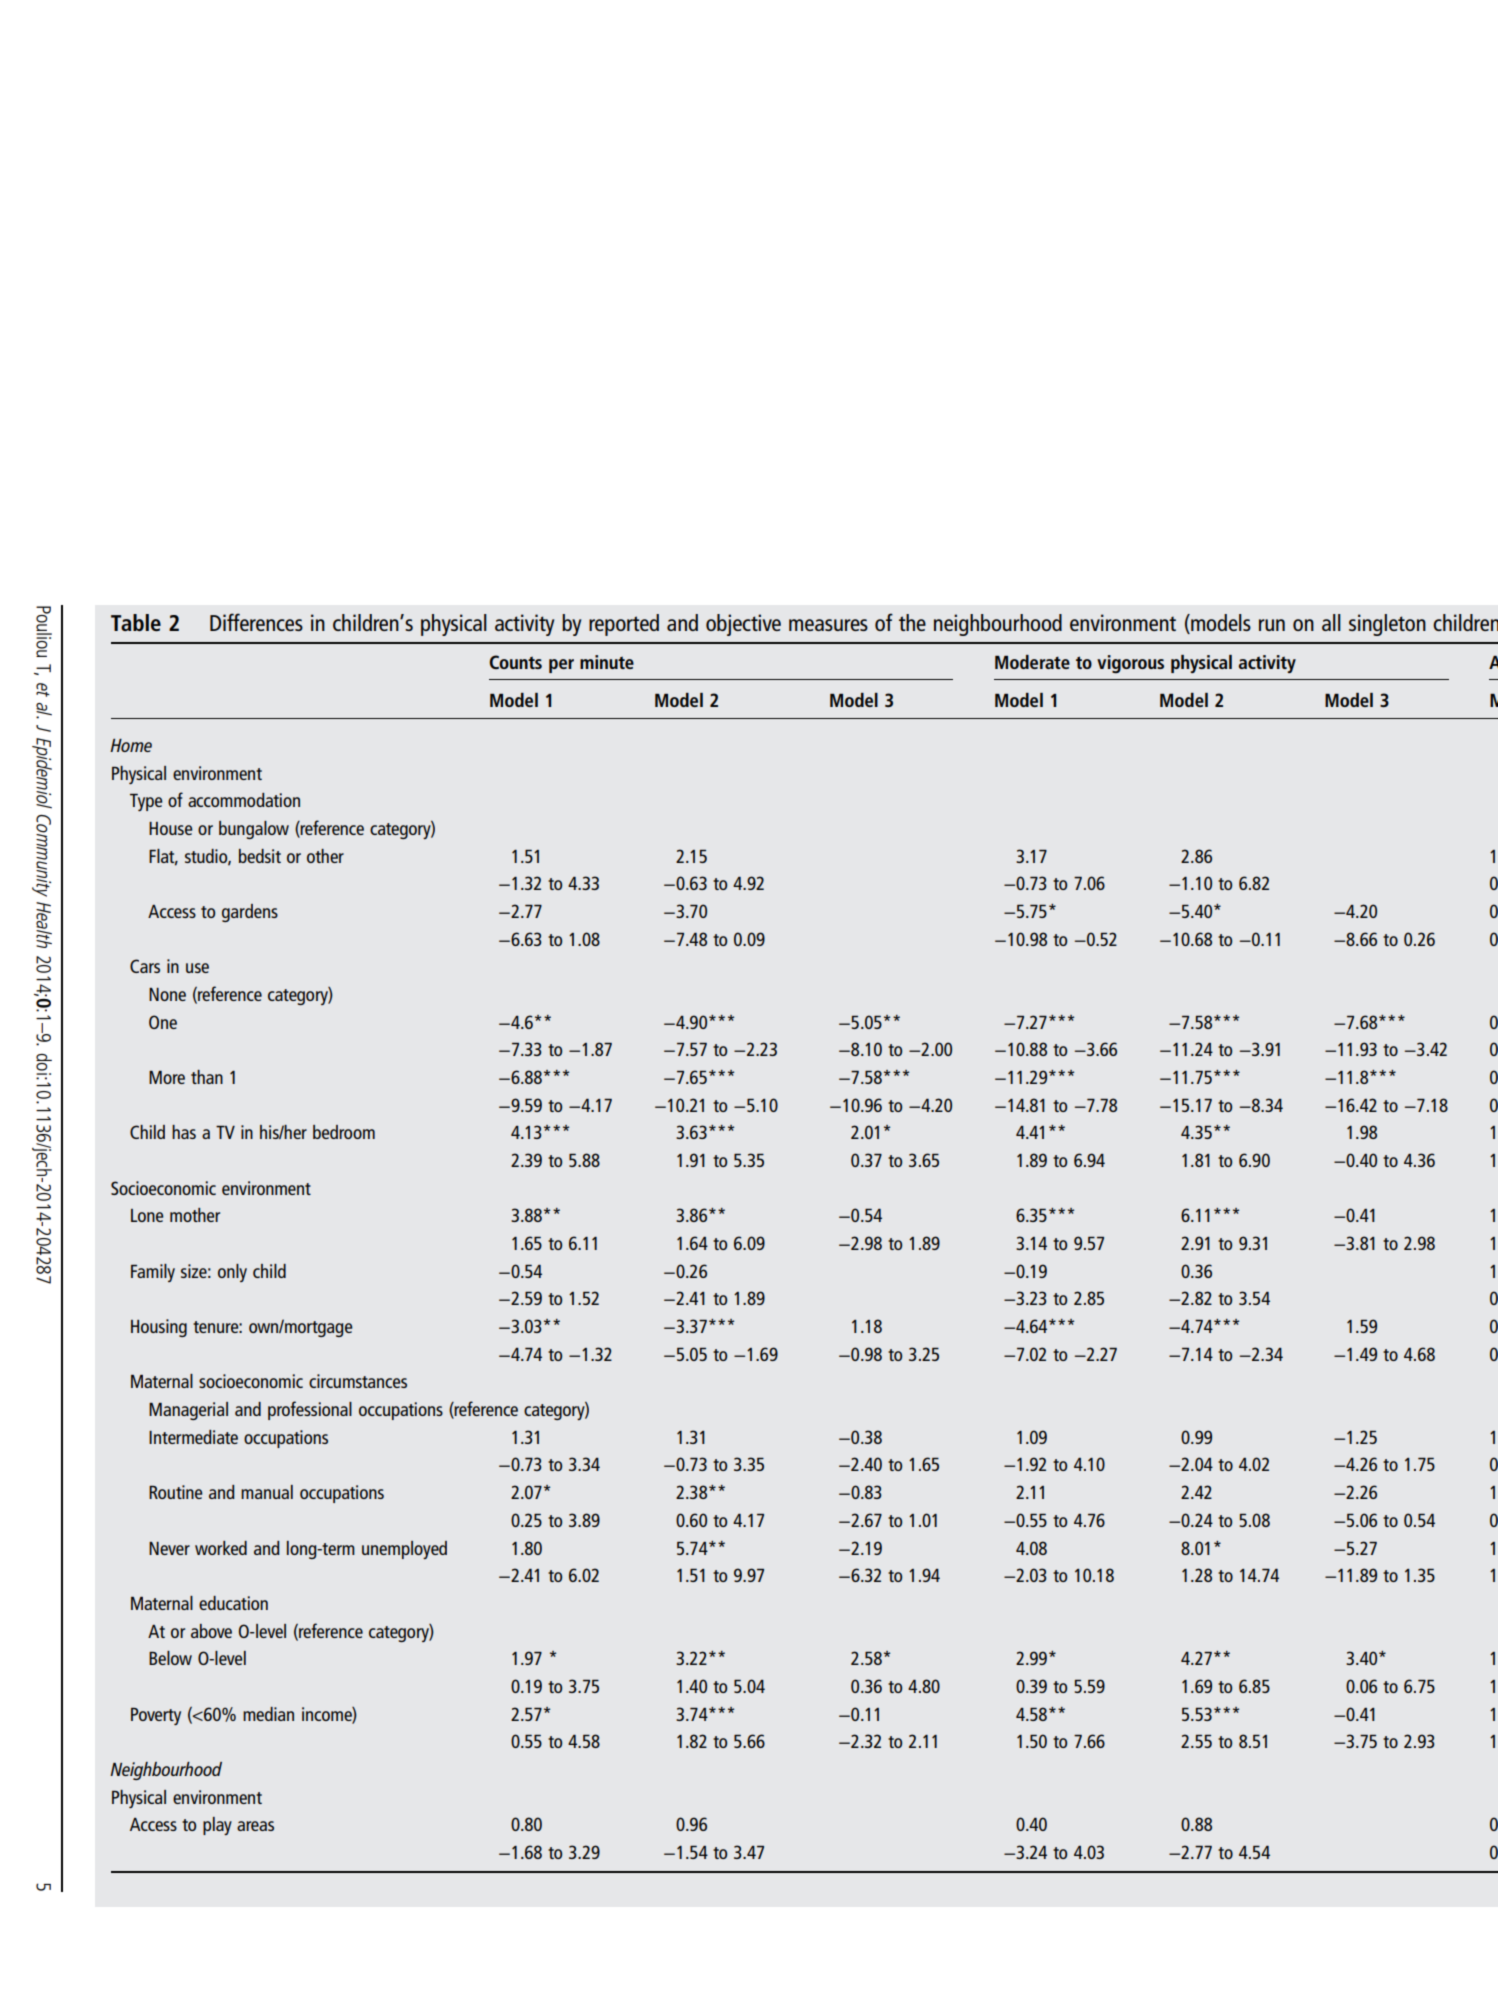 This page has height=1997, width=1498. What do you see at coordinates (268, 1714) in the page?
I see `median` at bounding box center [268, 1714].
